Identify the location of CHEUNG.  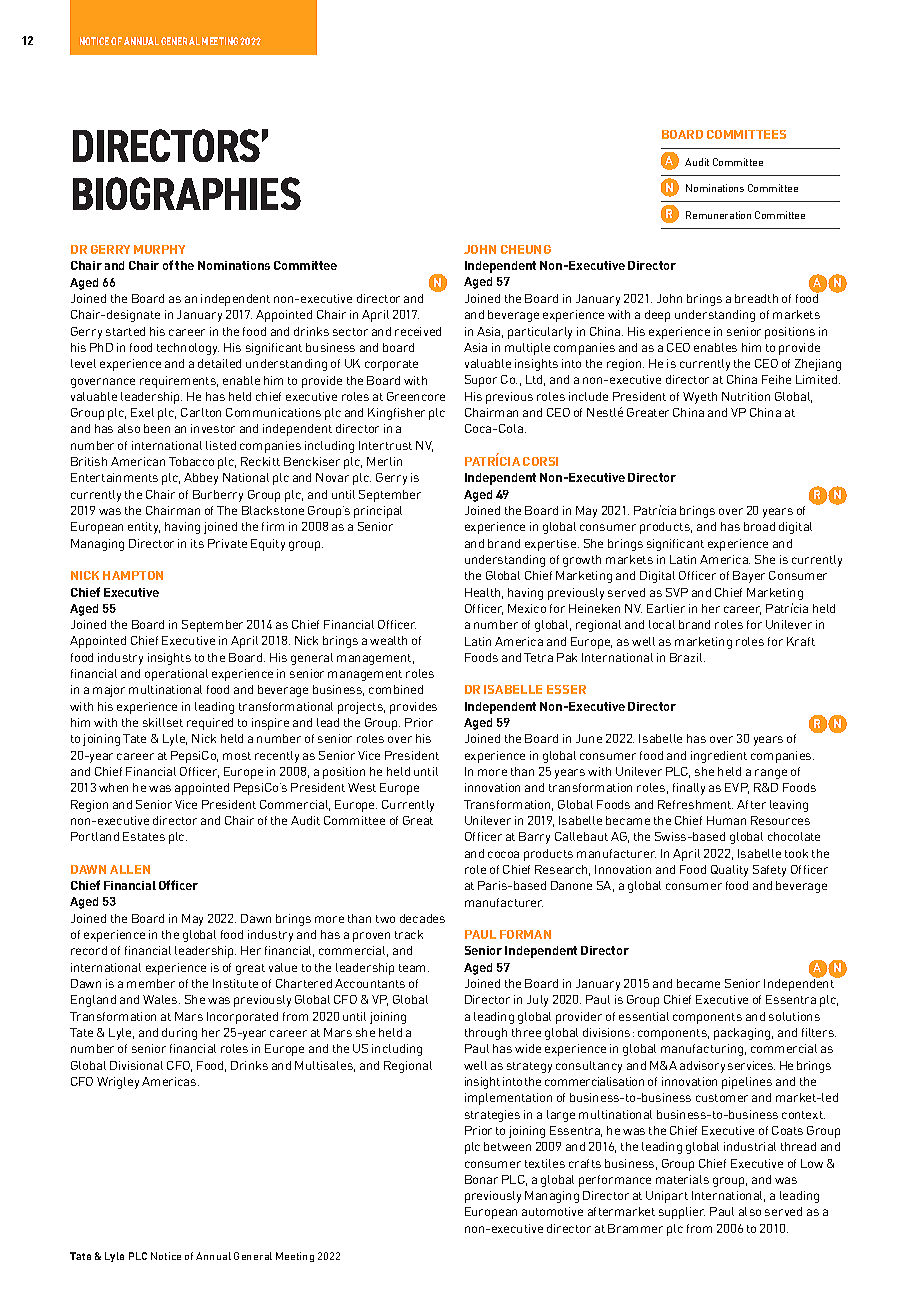
(526, 249).
